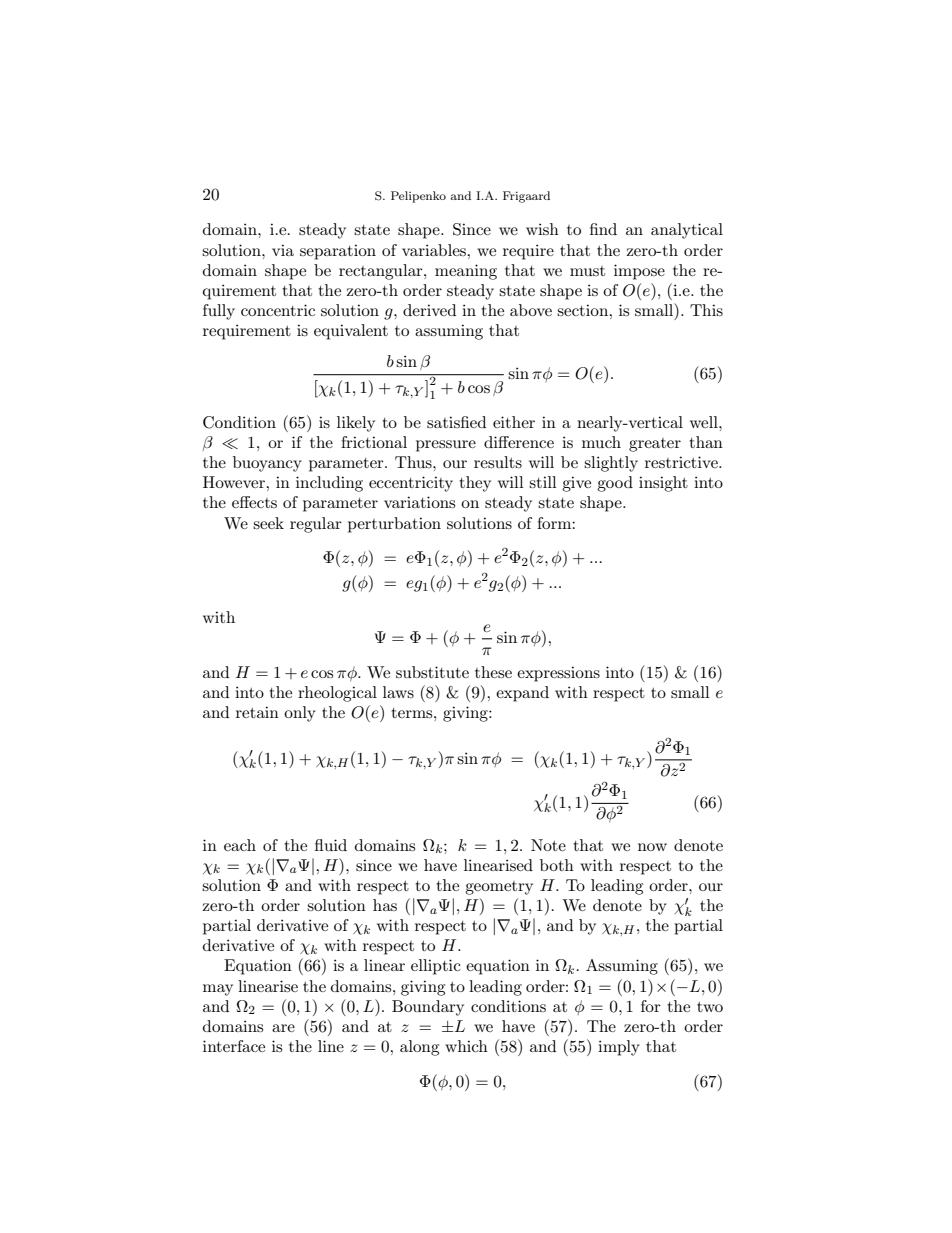 Image resolution: width=952 pixels, height=1233 pixels. I want to click on impose, so click(639, 272).
